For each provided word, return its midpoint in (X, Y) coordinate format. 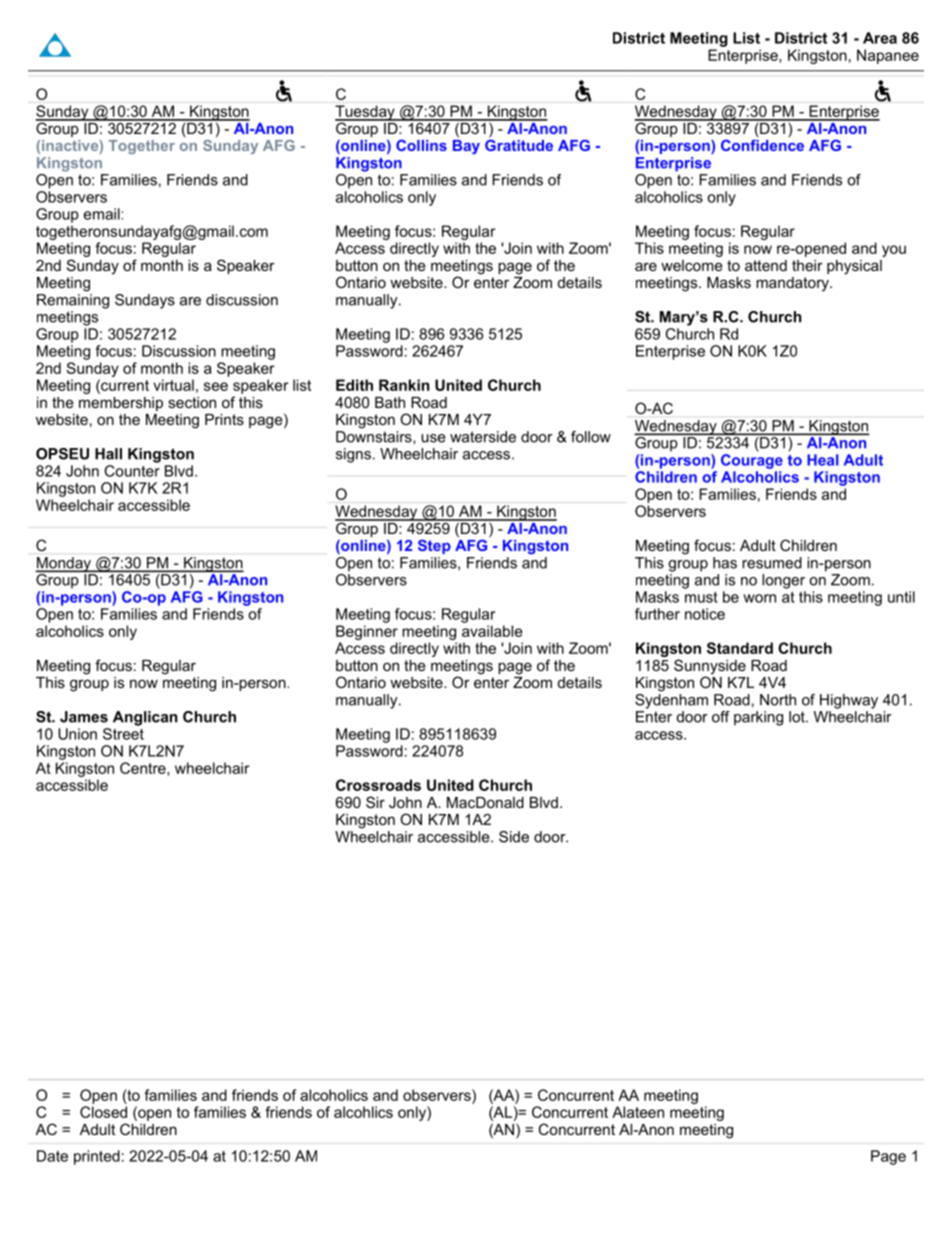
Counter (132, 471)
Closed (103, 1112)
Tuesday (366, 113)
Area (880, 38)
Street (123, 734)
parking (758, 718)
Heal (822, 460)
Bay (466, 145)
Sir (375, 802)
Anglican (145, 718)
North (778, 700)
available (492, 631)
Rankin (404, 385)
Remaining (73, 301)
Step (434, 546)
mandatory (793, 284)
